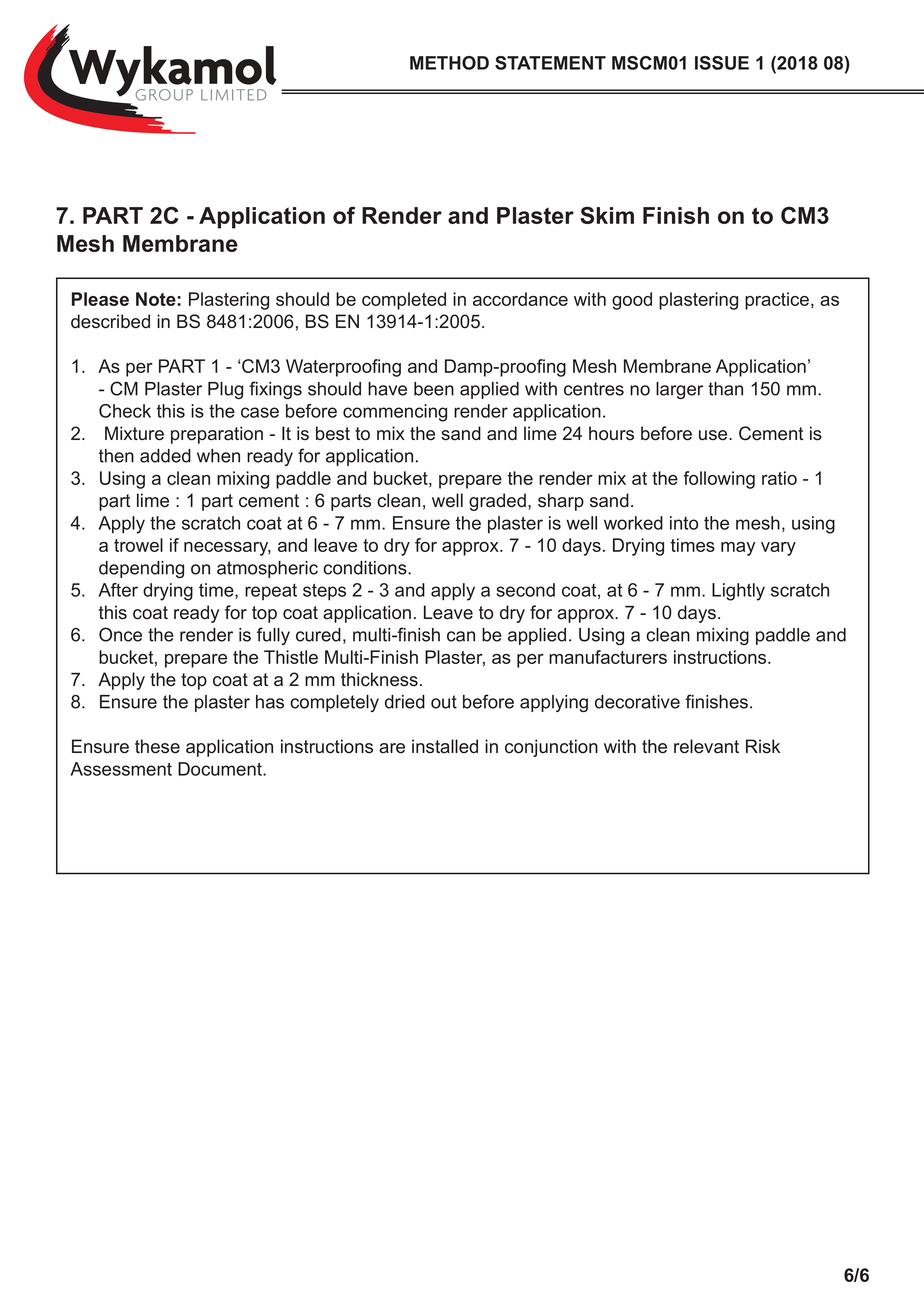 The height and width of the screenshot is (1308, 924). Describe the element at coordinates (722, 63) in the screenshot. I see `ISSUE` at that location.
